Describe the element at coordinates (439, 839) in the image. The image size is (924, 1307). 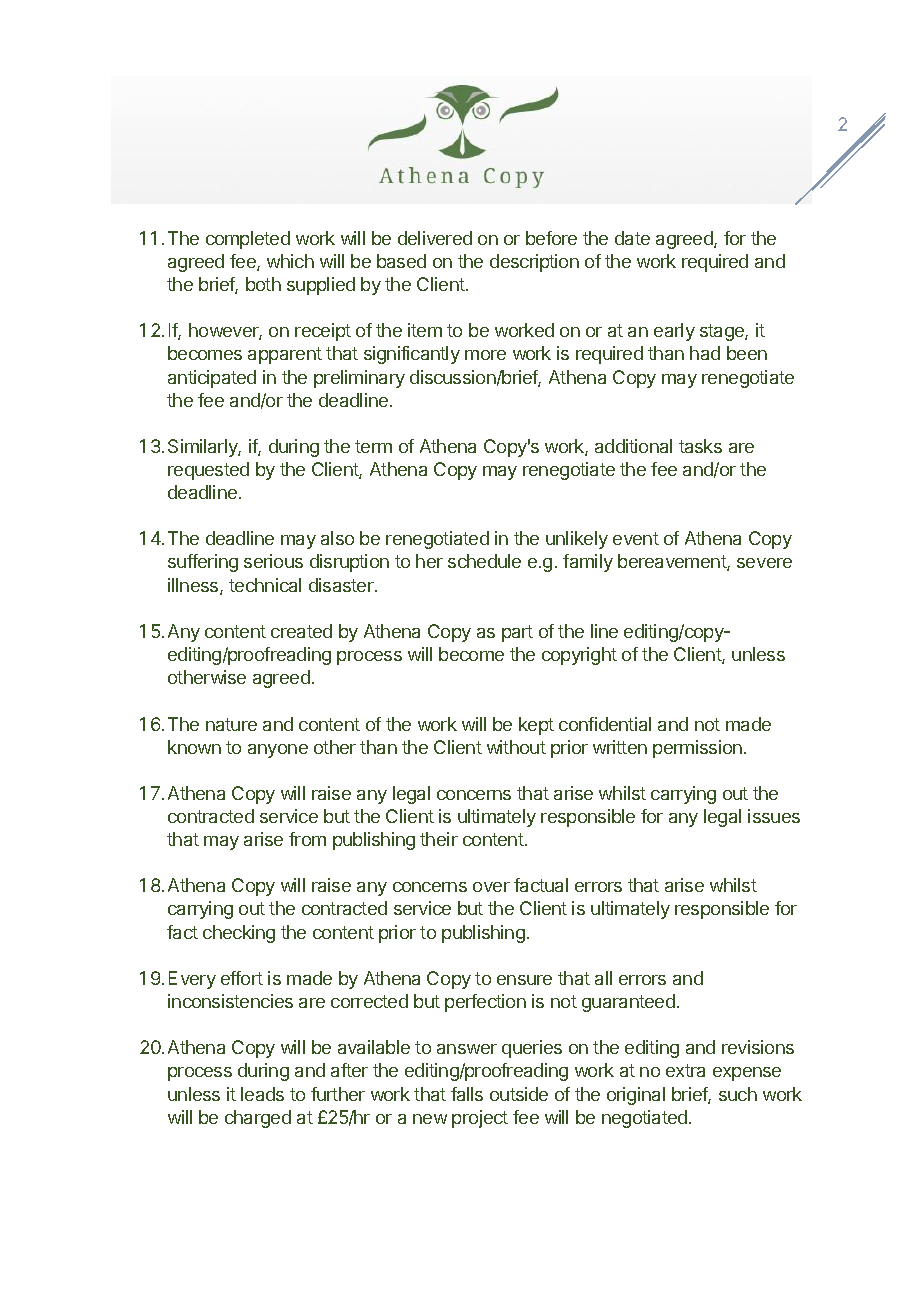
I see `their` at that location.
